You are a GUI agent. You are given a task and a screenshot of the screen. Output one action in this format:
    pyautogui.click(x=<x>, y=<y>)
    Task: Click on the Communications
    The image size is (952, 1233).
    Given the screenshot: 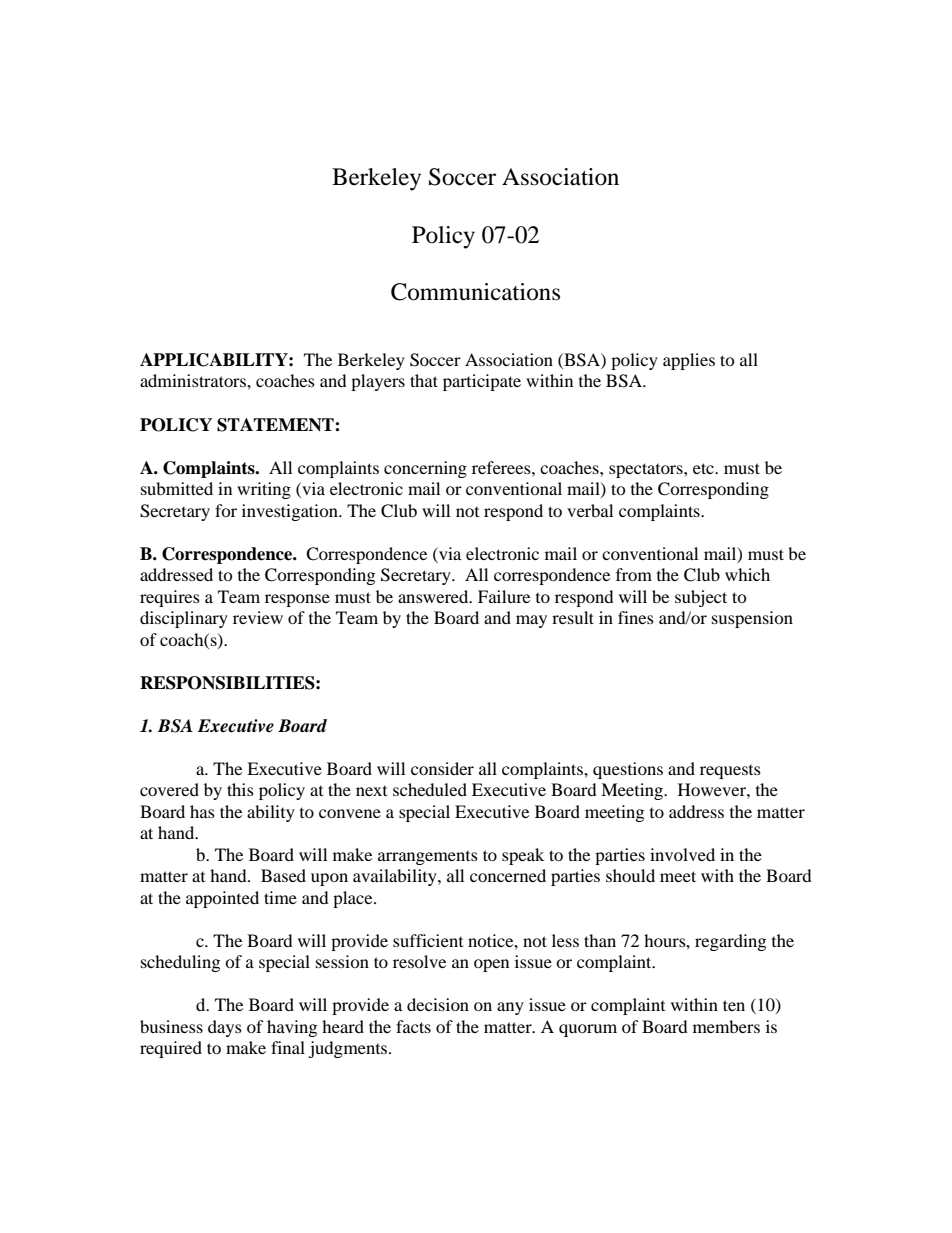 What is the action you would take?
    pyautogui.click(x=475, y=292)
